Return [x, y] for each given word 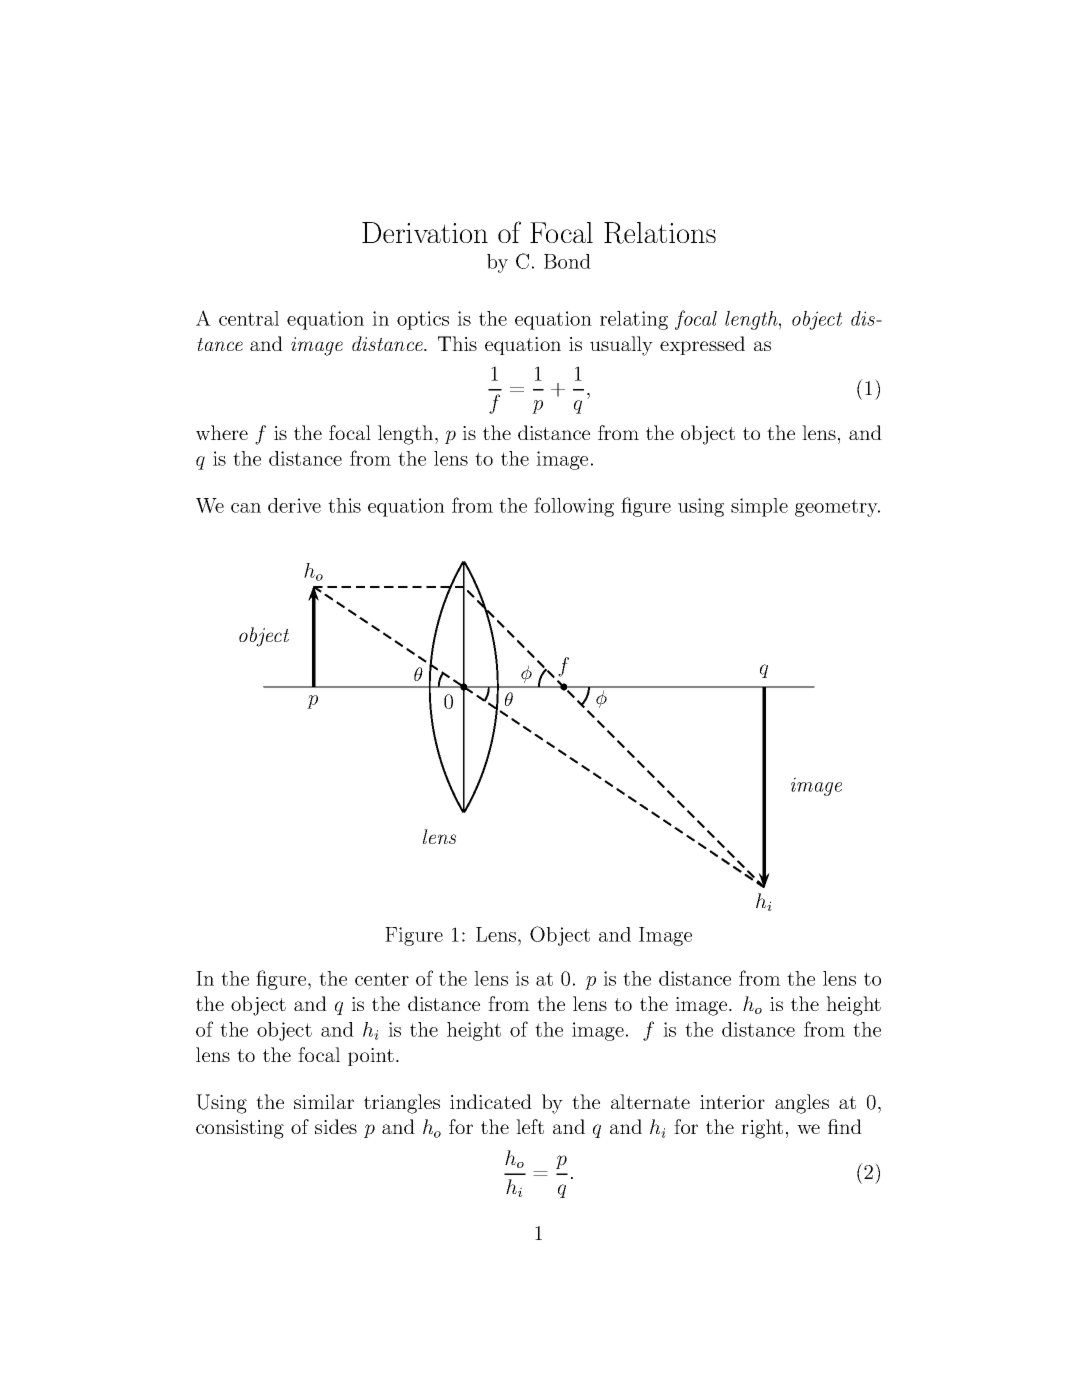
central [249, 318]
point [371, 1057]
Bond [567, 261]
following [574, 507]
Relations [660, 233]
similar [324, 1101]
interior [732, 1102]
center [382, 979]
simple [759, 507]
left [530, 1126]
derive [294, 505]
